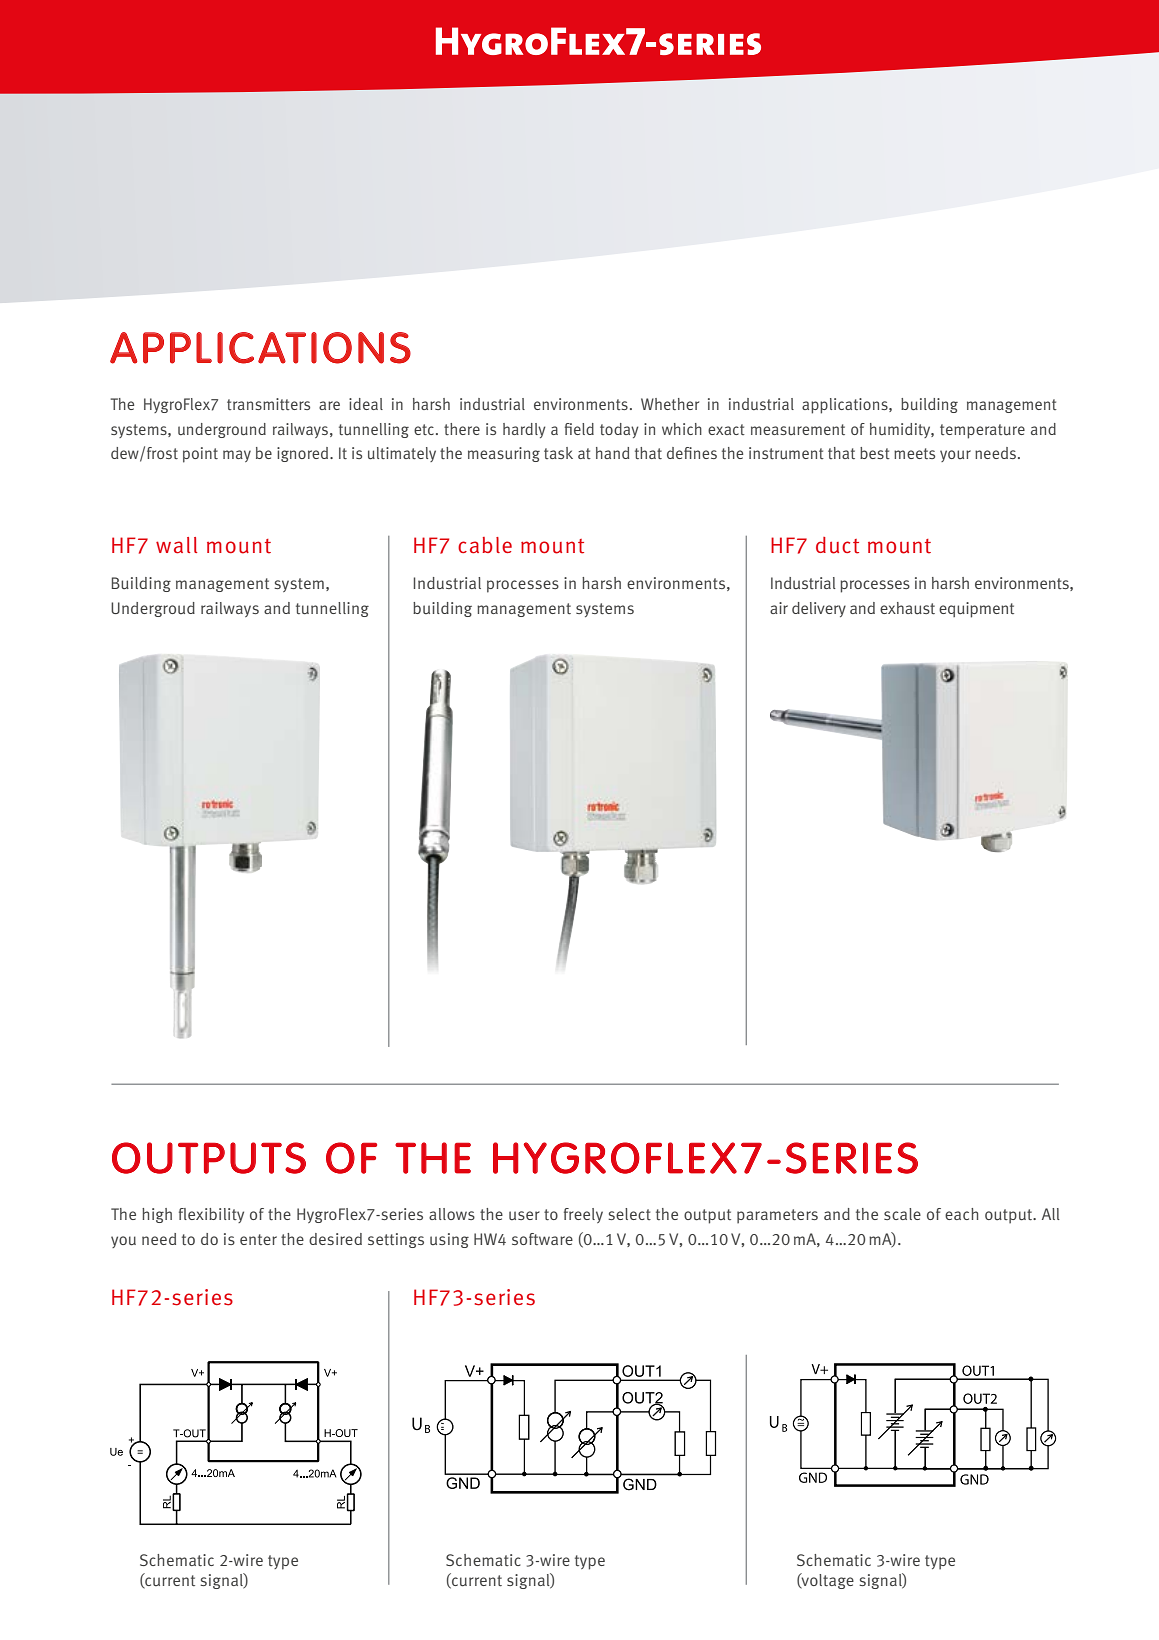 The width and height of the document is (1159, 1640). Describe the element at coordinates (222, 430) in the document. I see `underground` at that location.
